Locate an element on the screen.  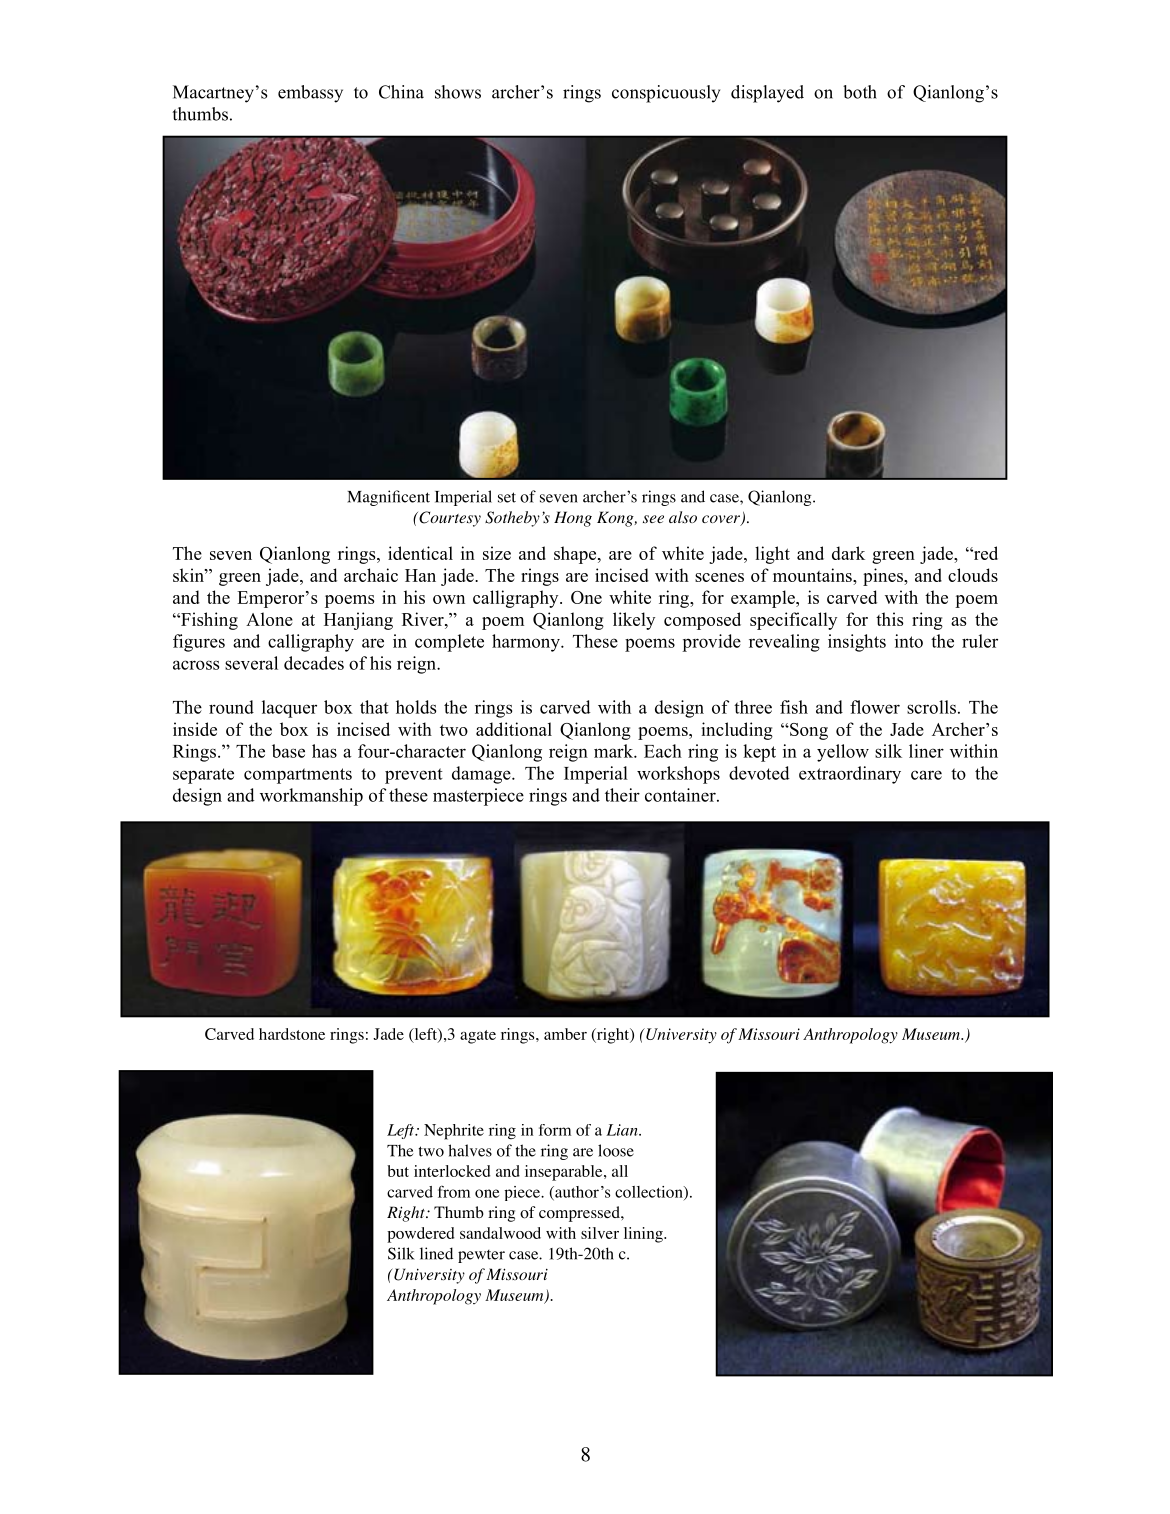
powdered is located at coordinates (420, 1235).
